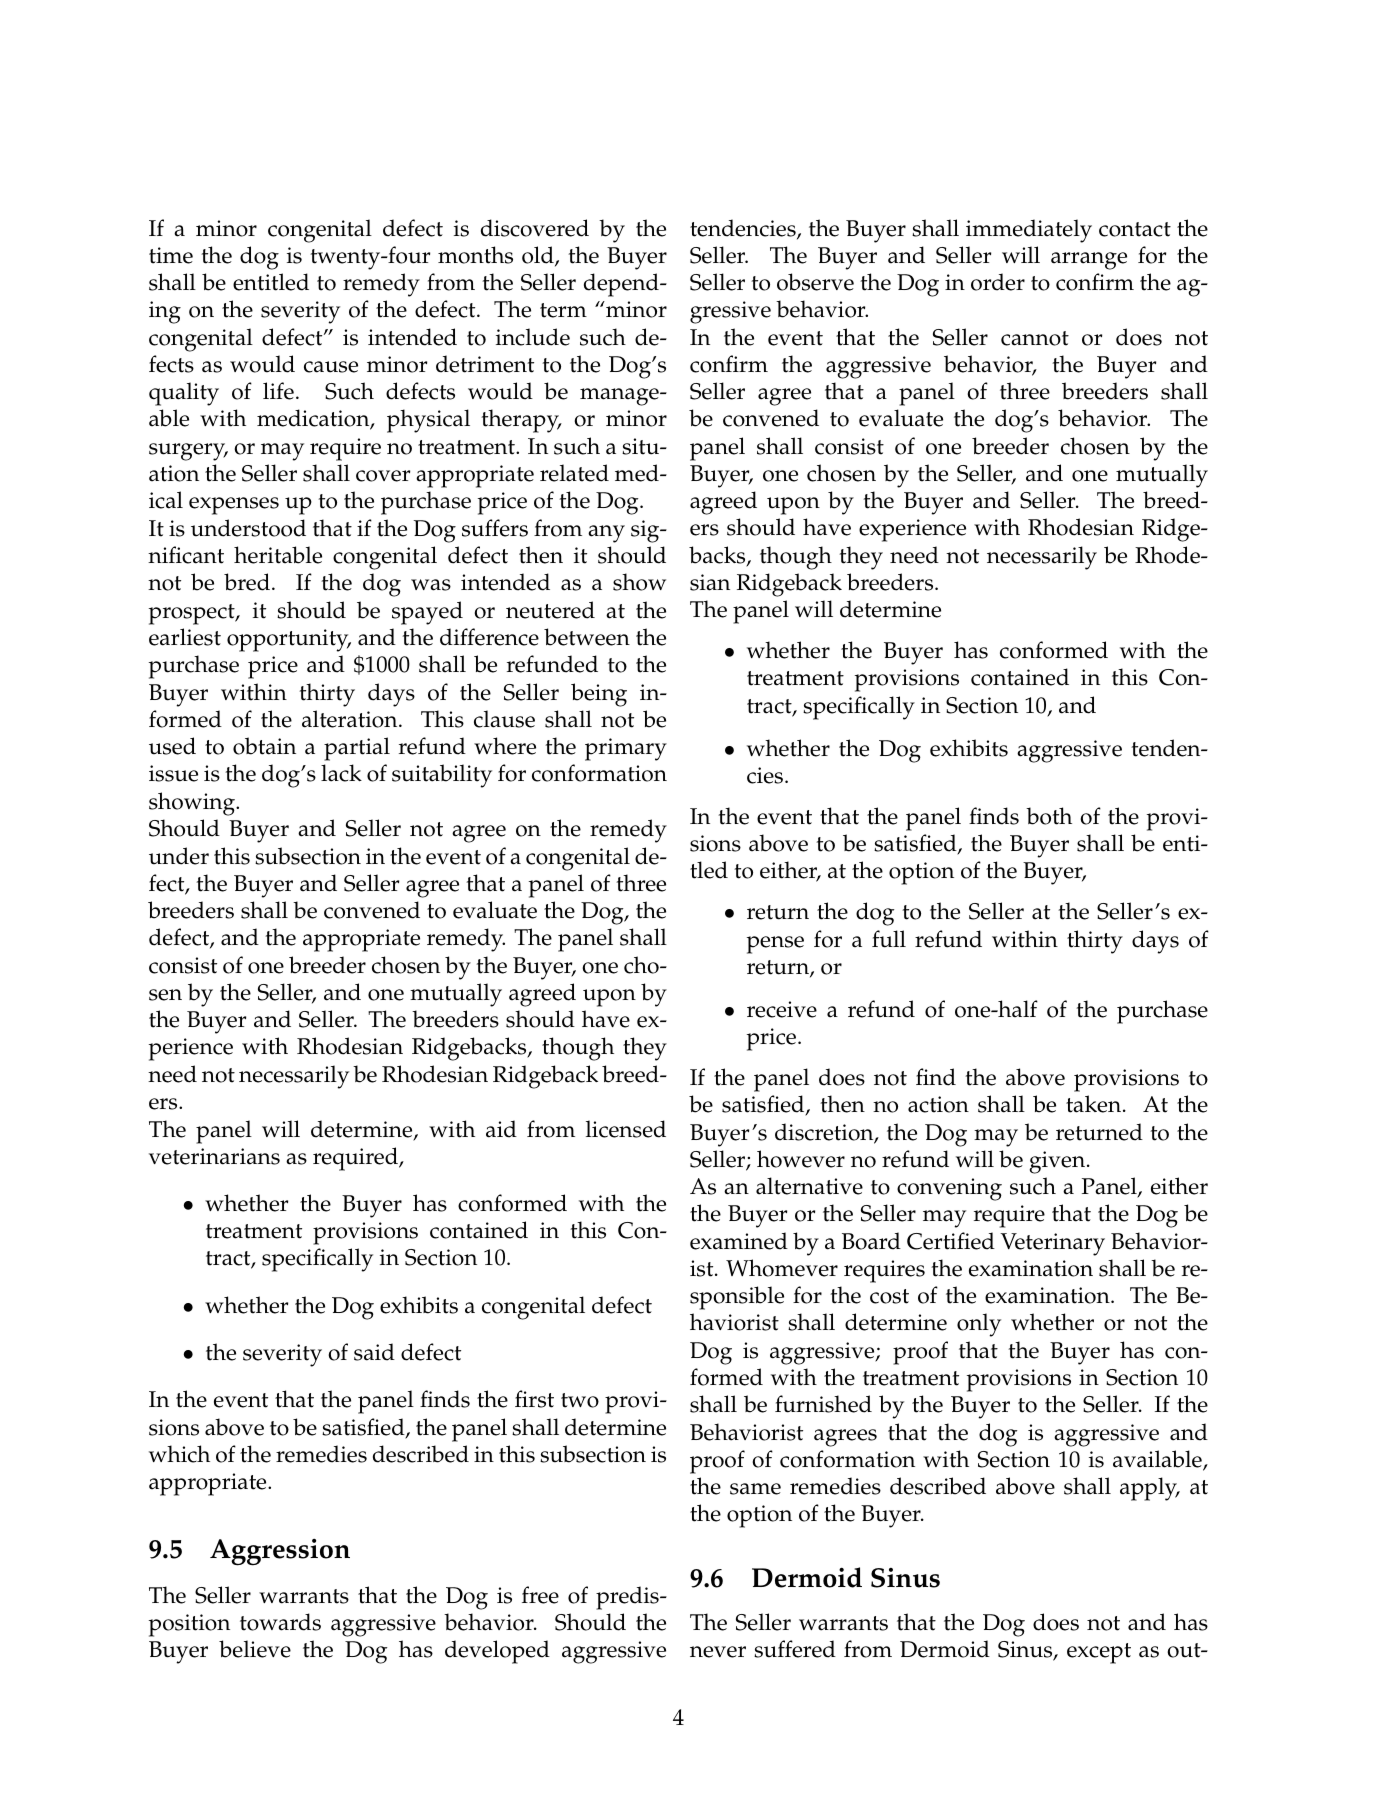 This document has width=1395, height=1806. Describe the element at coordinates (539, 256) in the document. I see `old` at that location.
